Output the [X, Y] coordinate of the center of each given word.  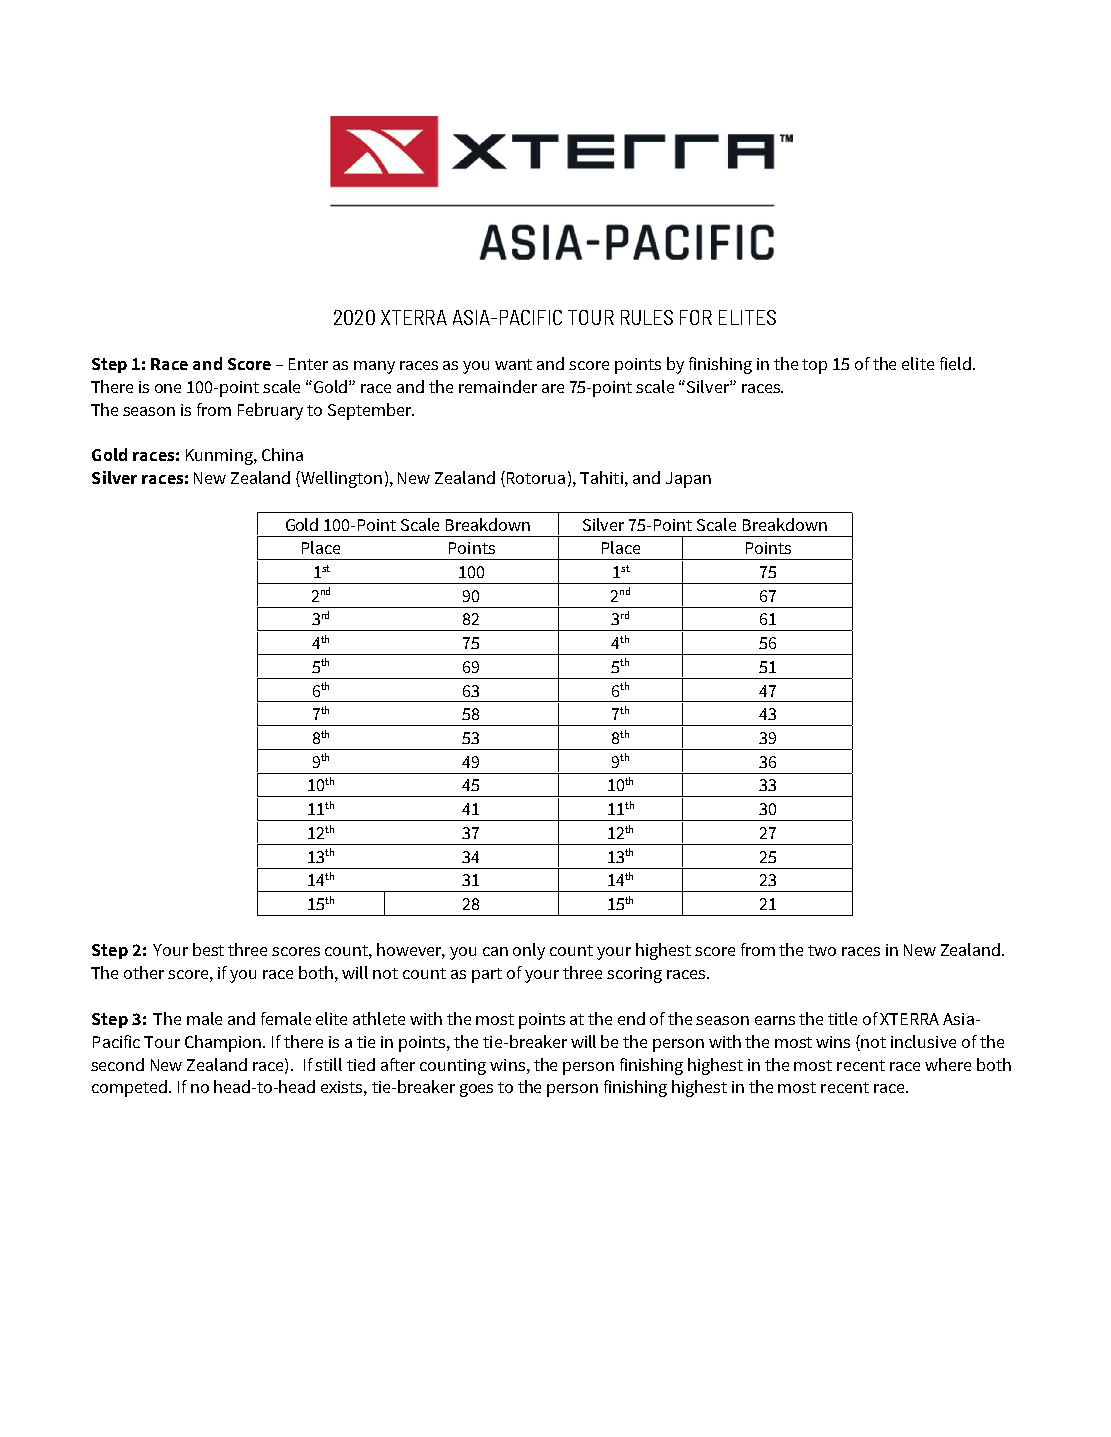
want [513, 364]
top [814, 366]
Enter [308, 364]
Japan [688, 480]
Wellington [341, 479]
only [529, 951]
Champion [224, 1043]
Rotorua [534, 479]
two [822, 950]
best [208, 949]
